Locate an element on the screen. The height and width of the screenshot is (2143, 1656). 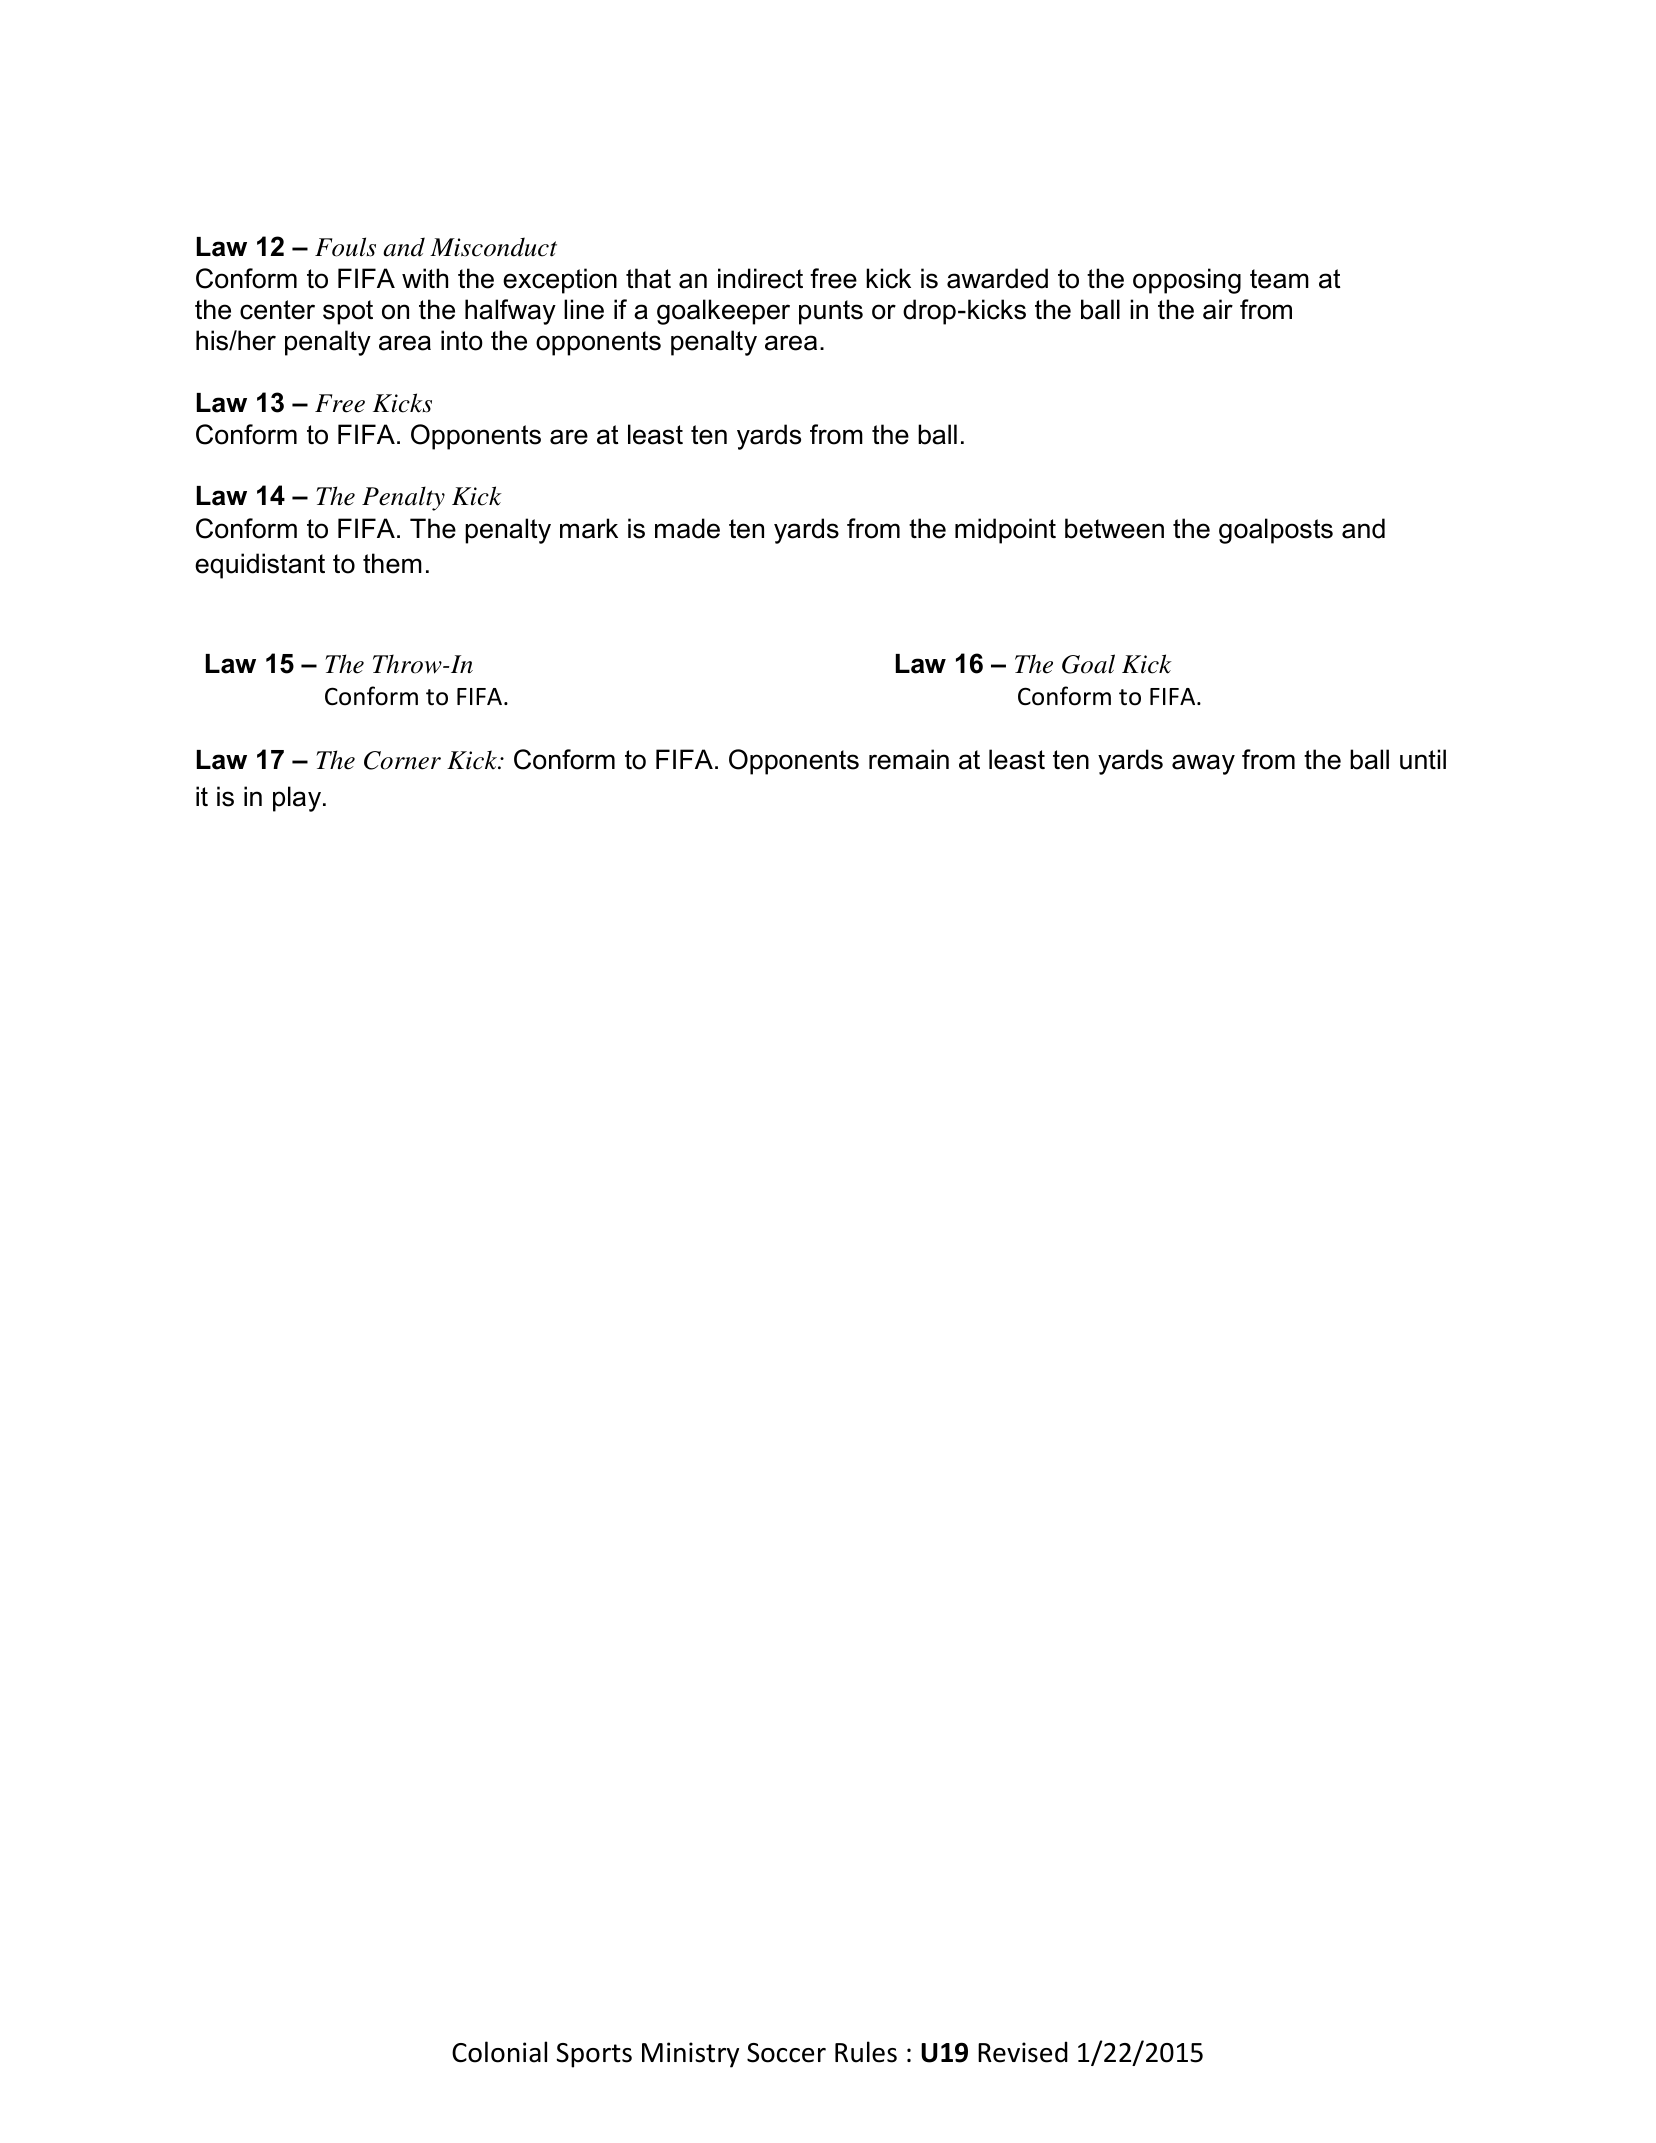
Rules is located at coordinates (866, 2052).
